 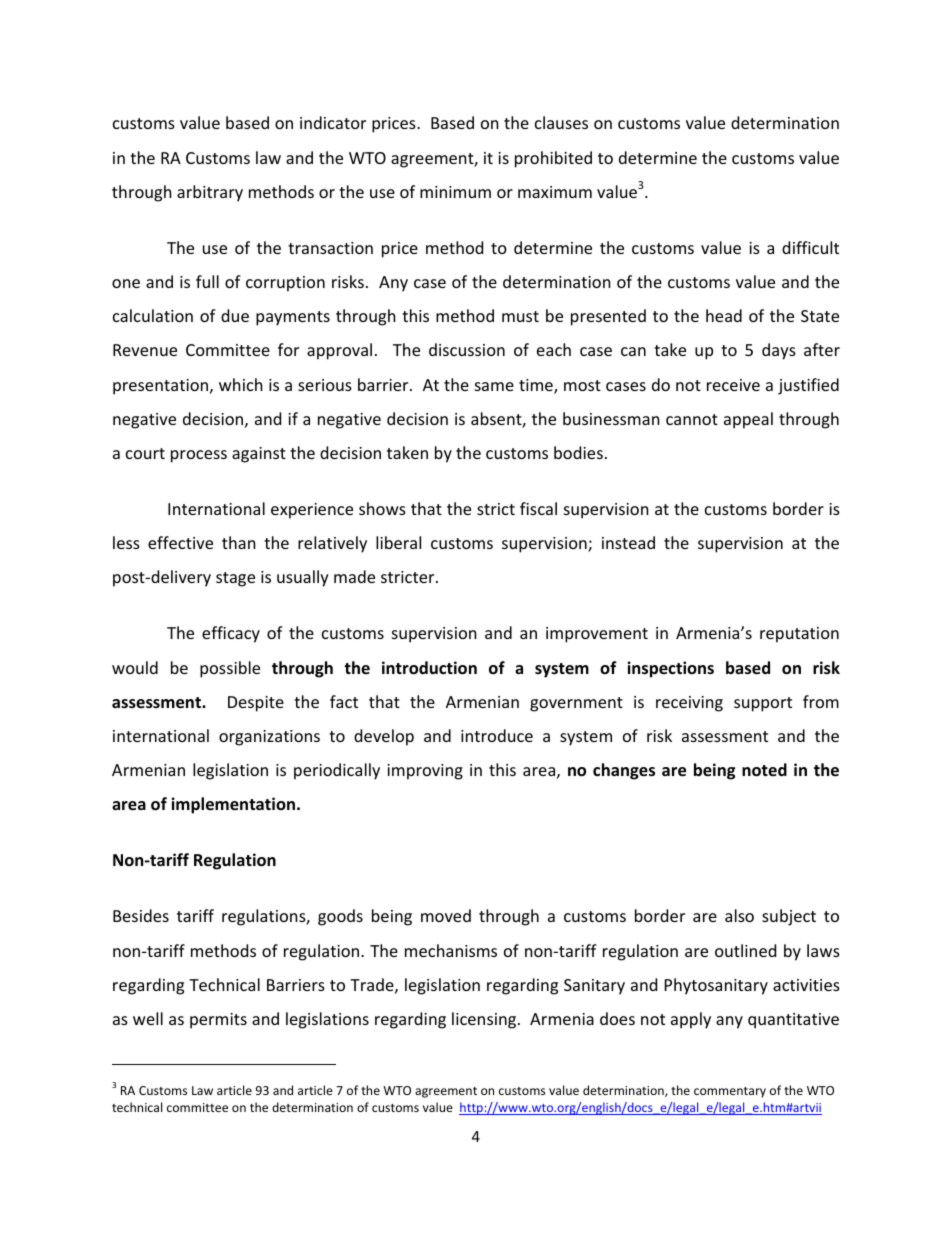 What do you see at coordinates (799, 635) in the document?
I see `reputation` at bounding box center [799, 635].
